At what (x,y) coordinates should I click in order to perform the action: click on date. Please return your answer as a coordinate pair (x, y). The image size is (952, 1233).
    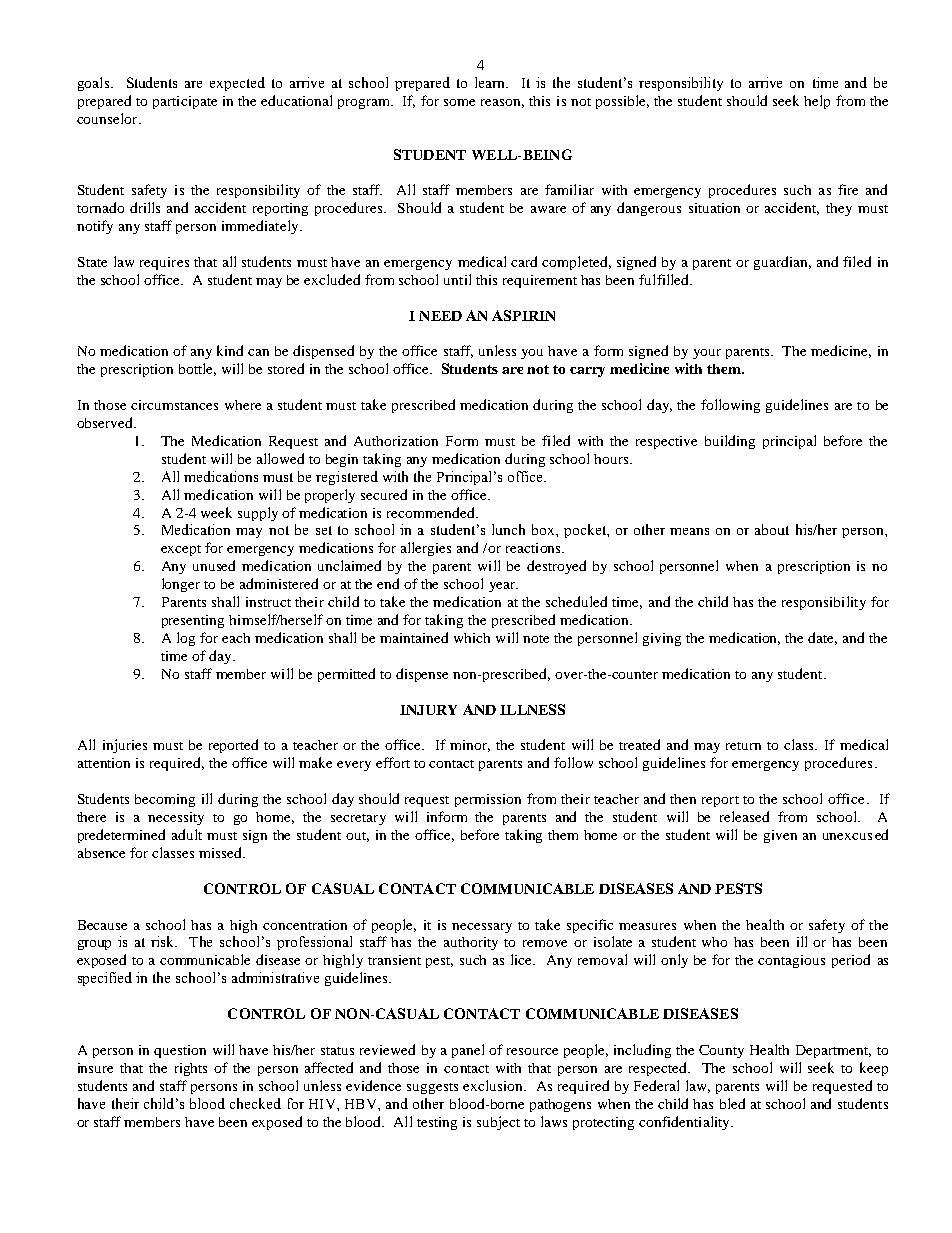
    Looking at the image, I should click on (822, 638).
